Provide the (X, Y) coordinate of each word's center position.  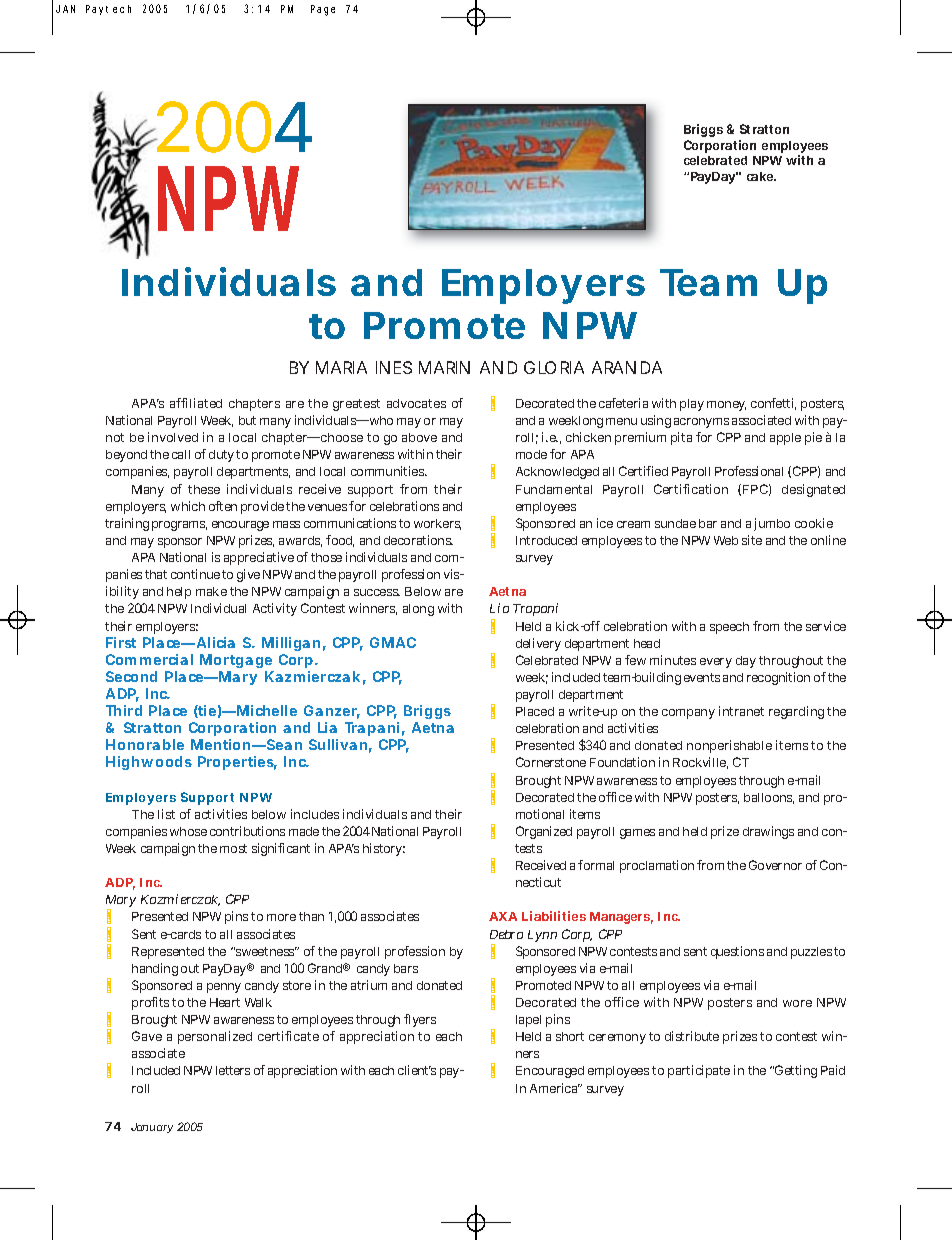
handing (155, 969)
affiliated (196, 403)
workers (437, 524)
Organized (544, 832)
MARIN (444, 367)
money (726, 406)
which (188, 506)
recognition (778, 678)
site (752, 540)
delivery (538, 644)
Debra (506, 934)
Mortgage (236, 661)
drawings (768, 832)
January (152, 1128)
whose (188, 831)
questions (737, 952)
